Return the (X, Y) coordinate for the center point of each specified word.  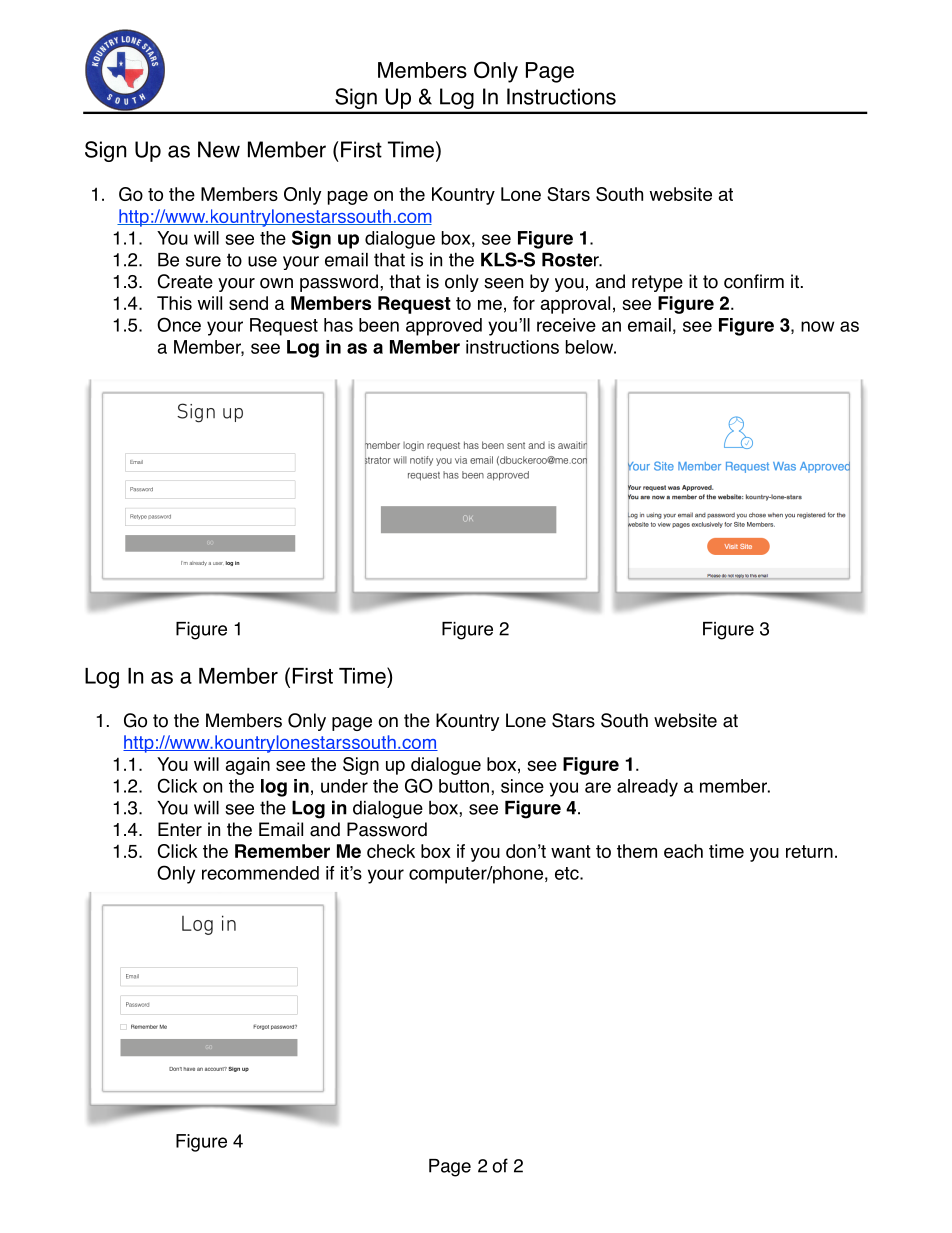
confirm (754, 281)
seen (503, 283)
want (571, 851)
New (219, 149)
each (683, 851)
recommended (260, 873)
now (817, 326)
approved (444, 327)
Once (179, 324)
